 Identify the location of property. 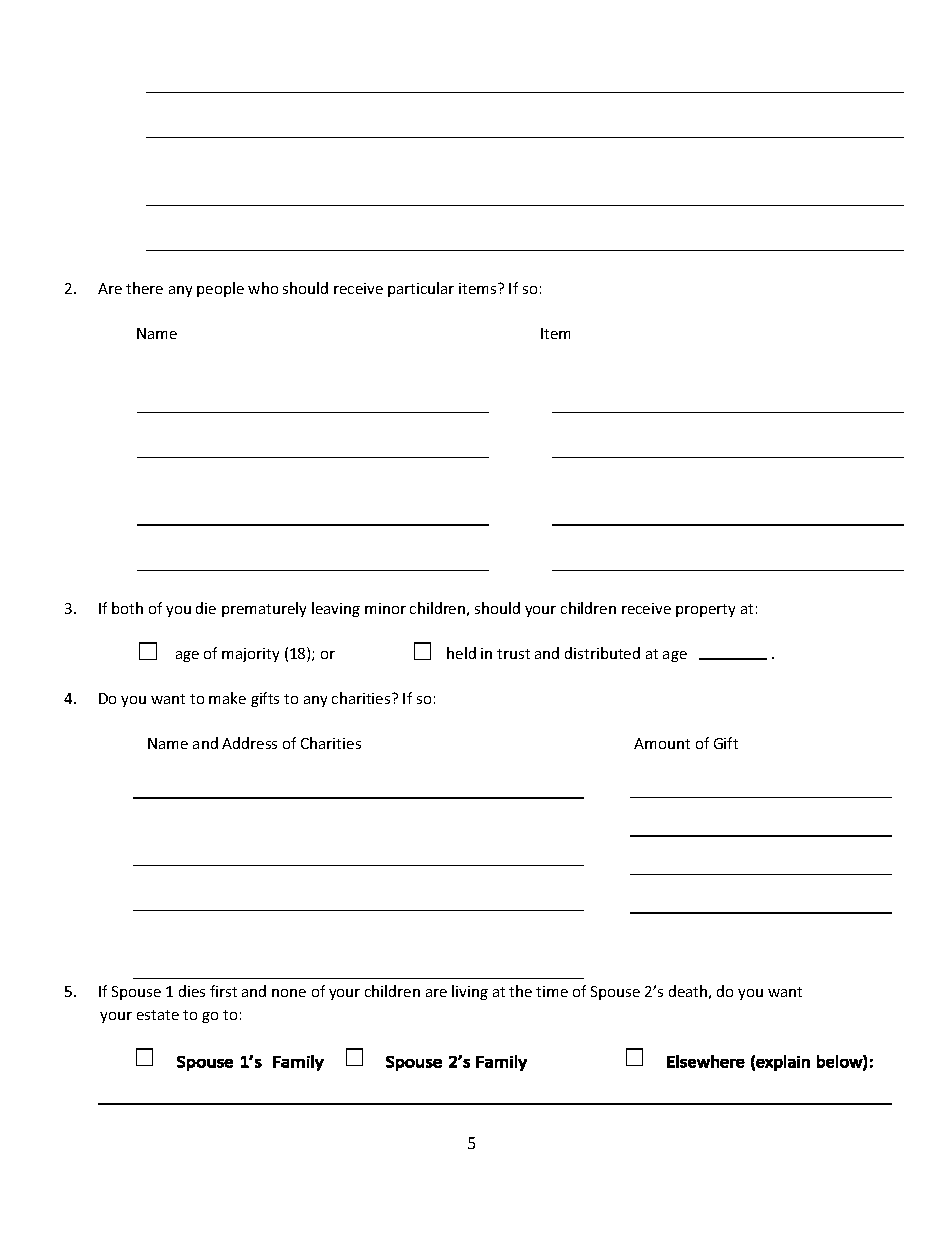
(705, 610).
